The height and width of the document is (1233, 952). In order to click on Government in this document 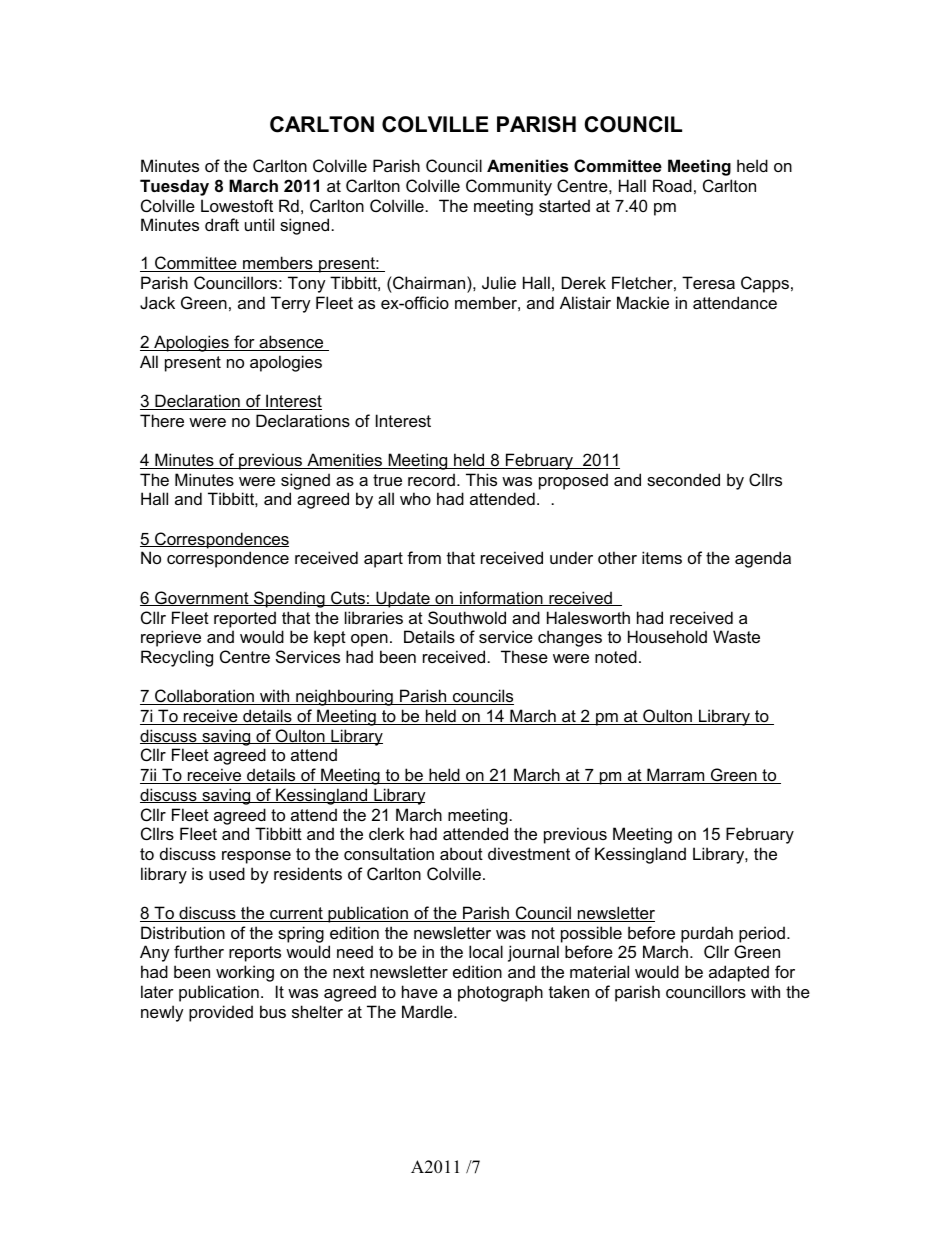, I will do `click(202, 598)`.
